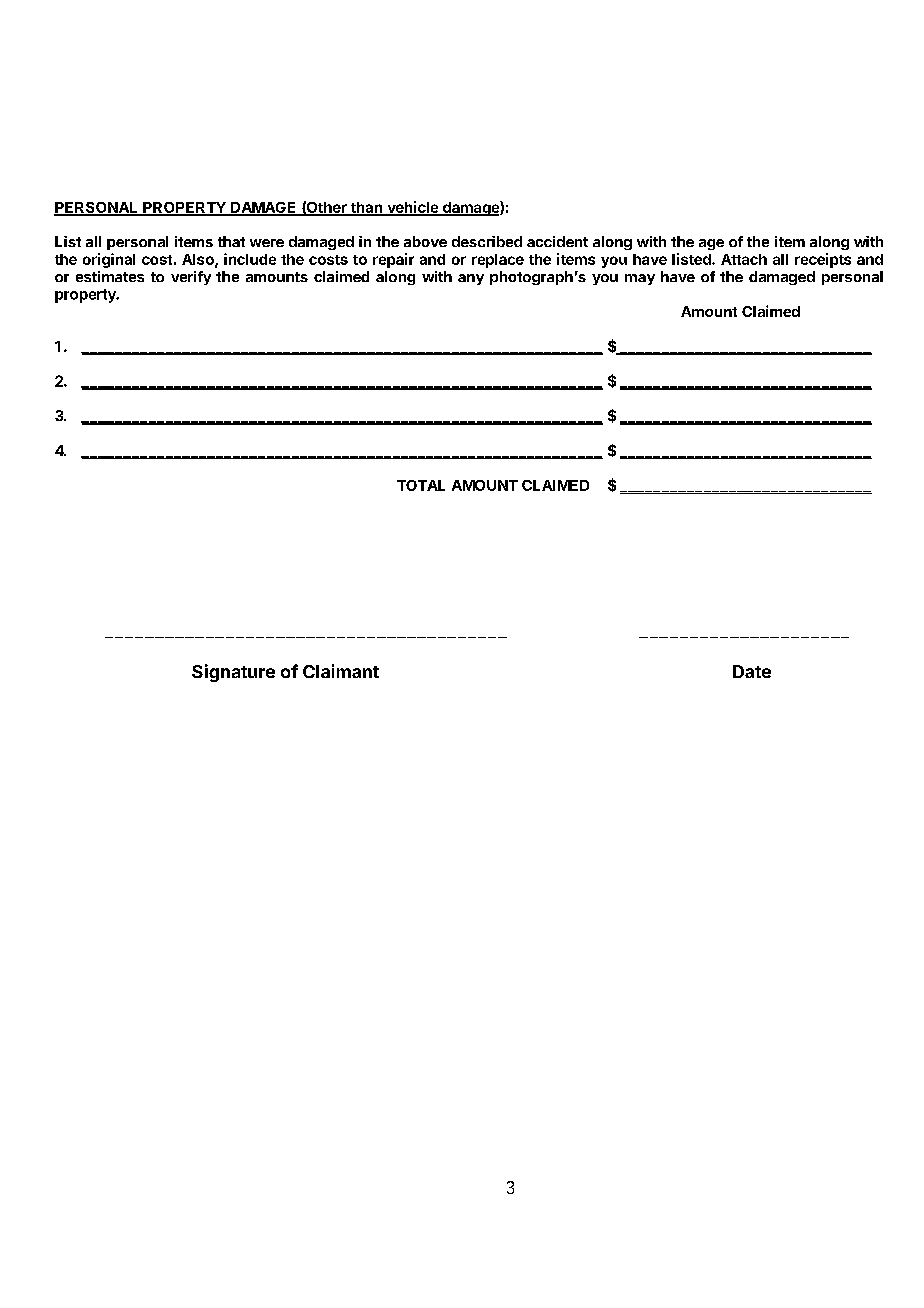  Describe the element at coordinates (233, 673) in the image. I see `Signature` at that location.
